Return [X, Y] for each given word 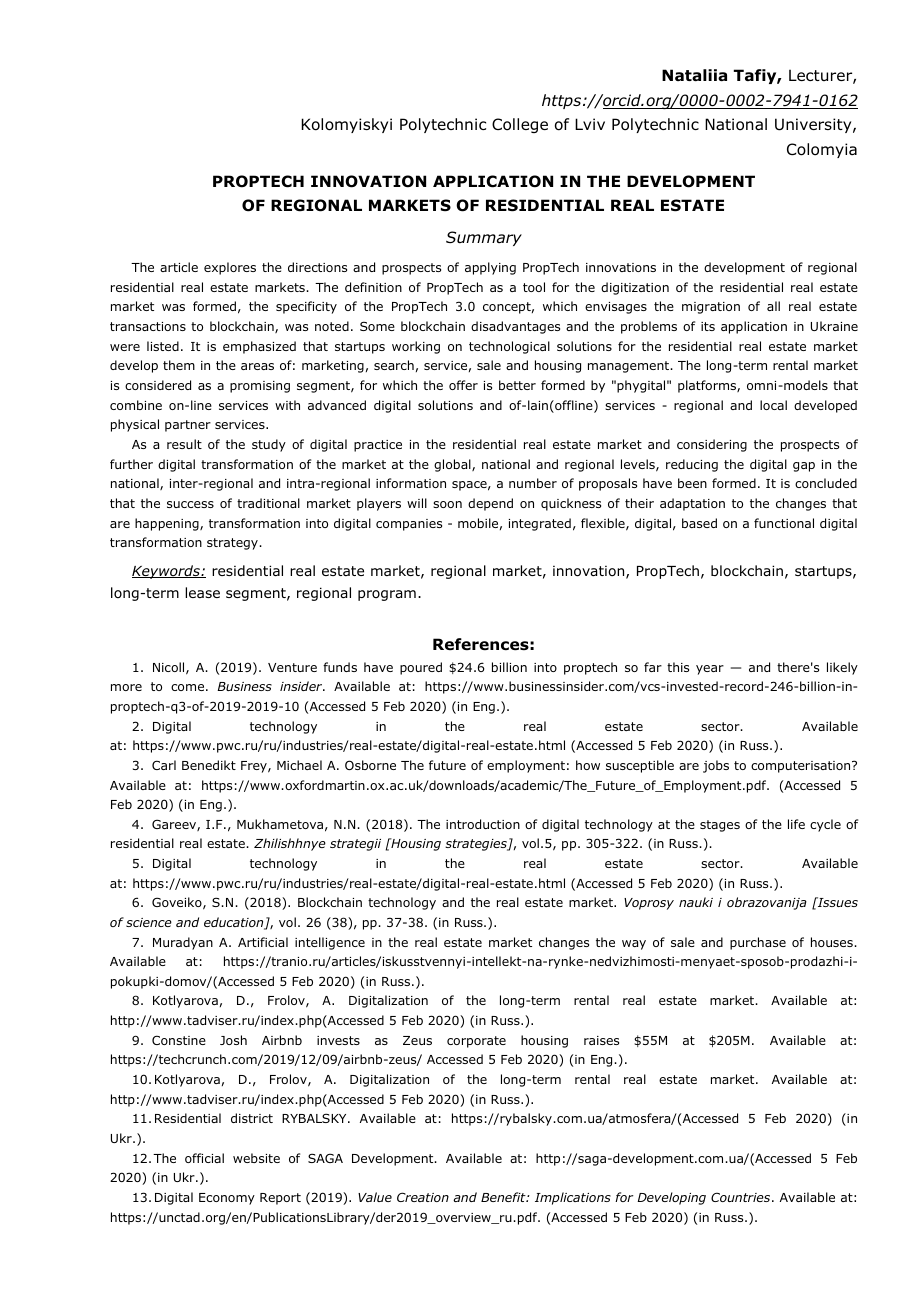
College [520, 125]
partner [188, 426]
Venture [292, 667]
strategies [477, 845]
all [773, 306]
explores [230, 268]
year [710, 670]
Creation [423, 1197]
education [235, 923]
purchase [758, 943]
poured [421, 668]
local [773, 405]
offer [463, 385]
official [204, 1158]
